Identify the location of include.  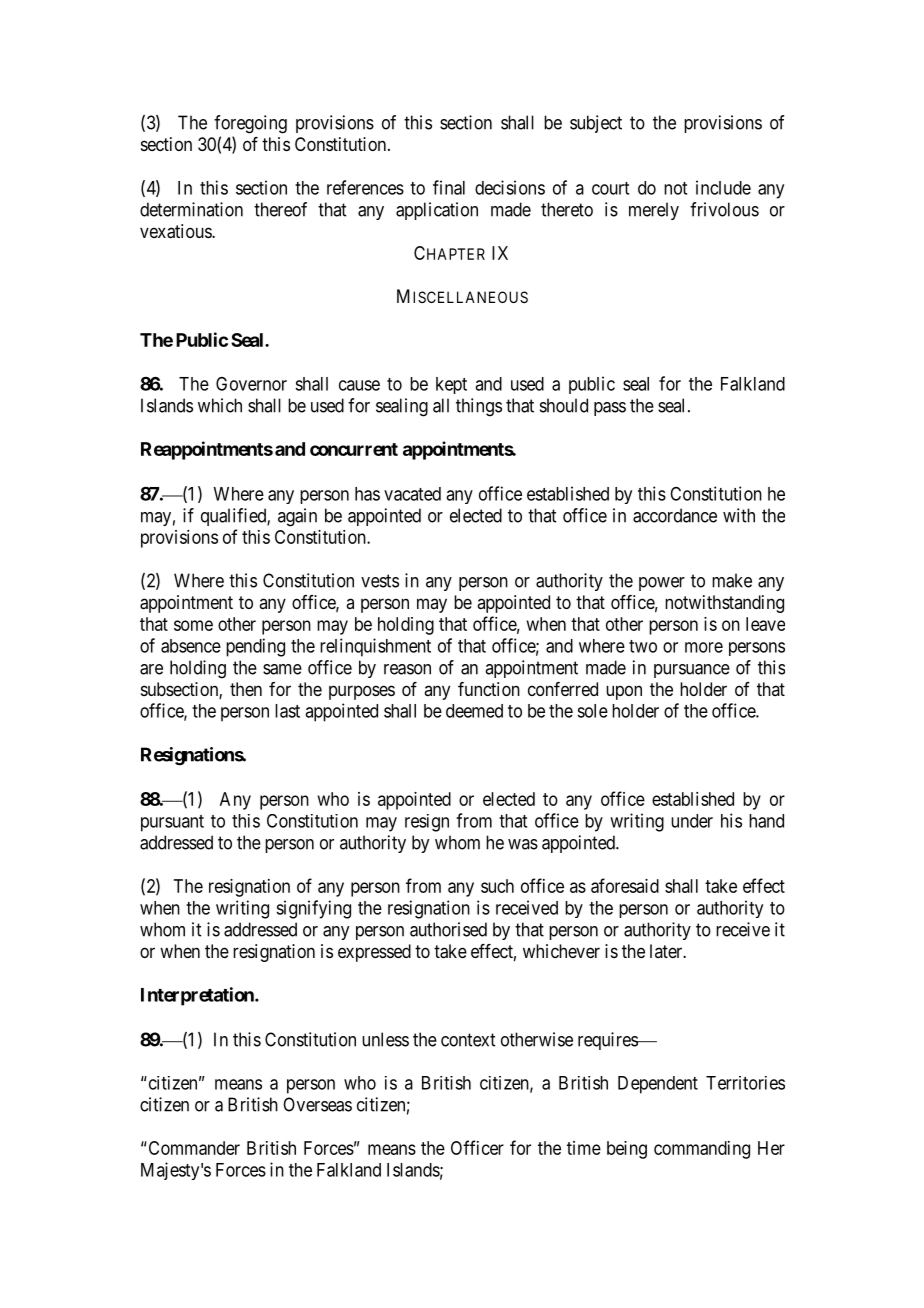
(723, 187).
